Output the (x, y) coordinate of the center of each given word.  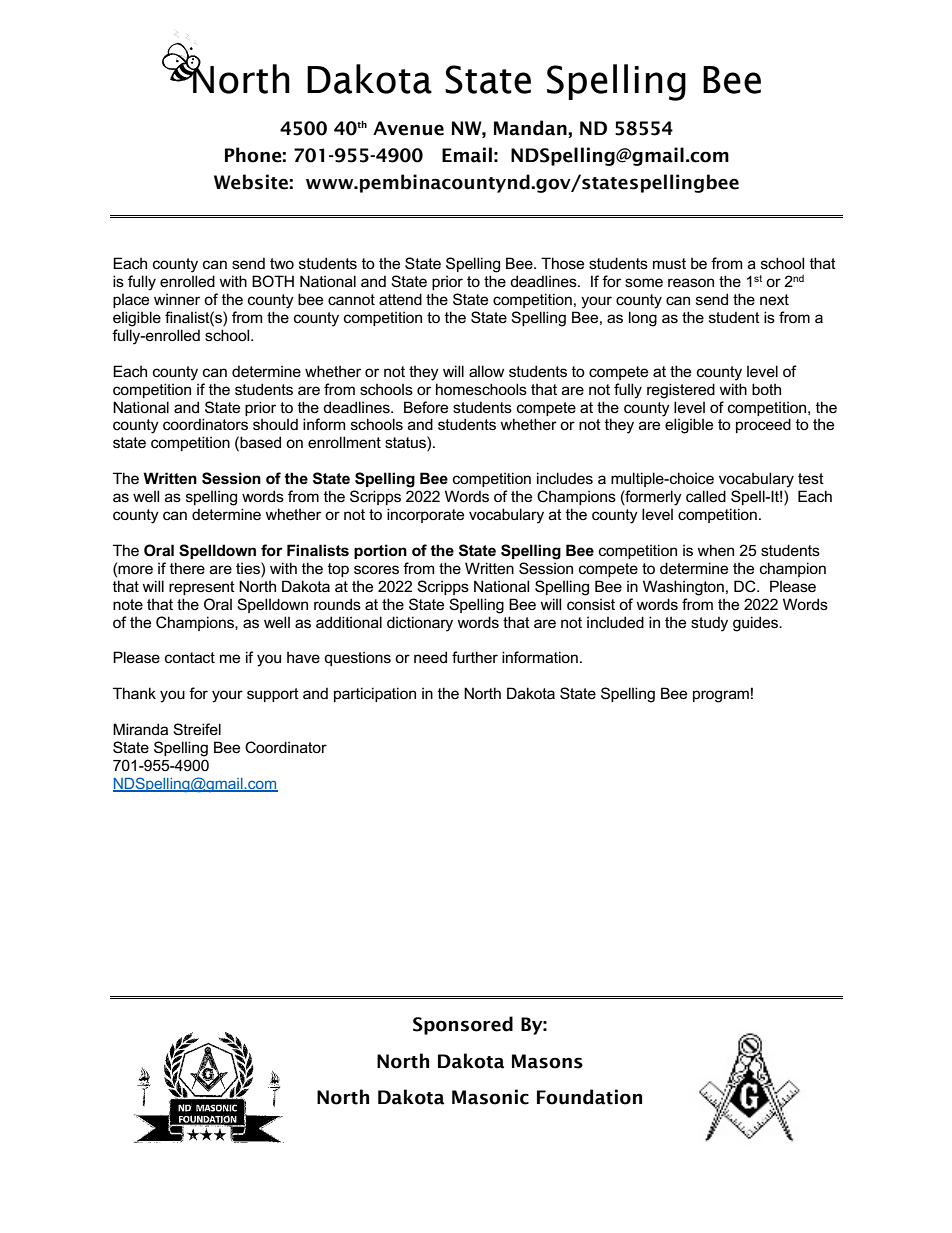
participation (375, 694)
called (706, 496)
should (275, 424)
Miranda (140, 729)
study (709, 624)
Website (251, 182)
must (669, 263)
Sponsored (463, 1025)
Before (426, 407)
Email (467, 155)
